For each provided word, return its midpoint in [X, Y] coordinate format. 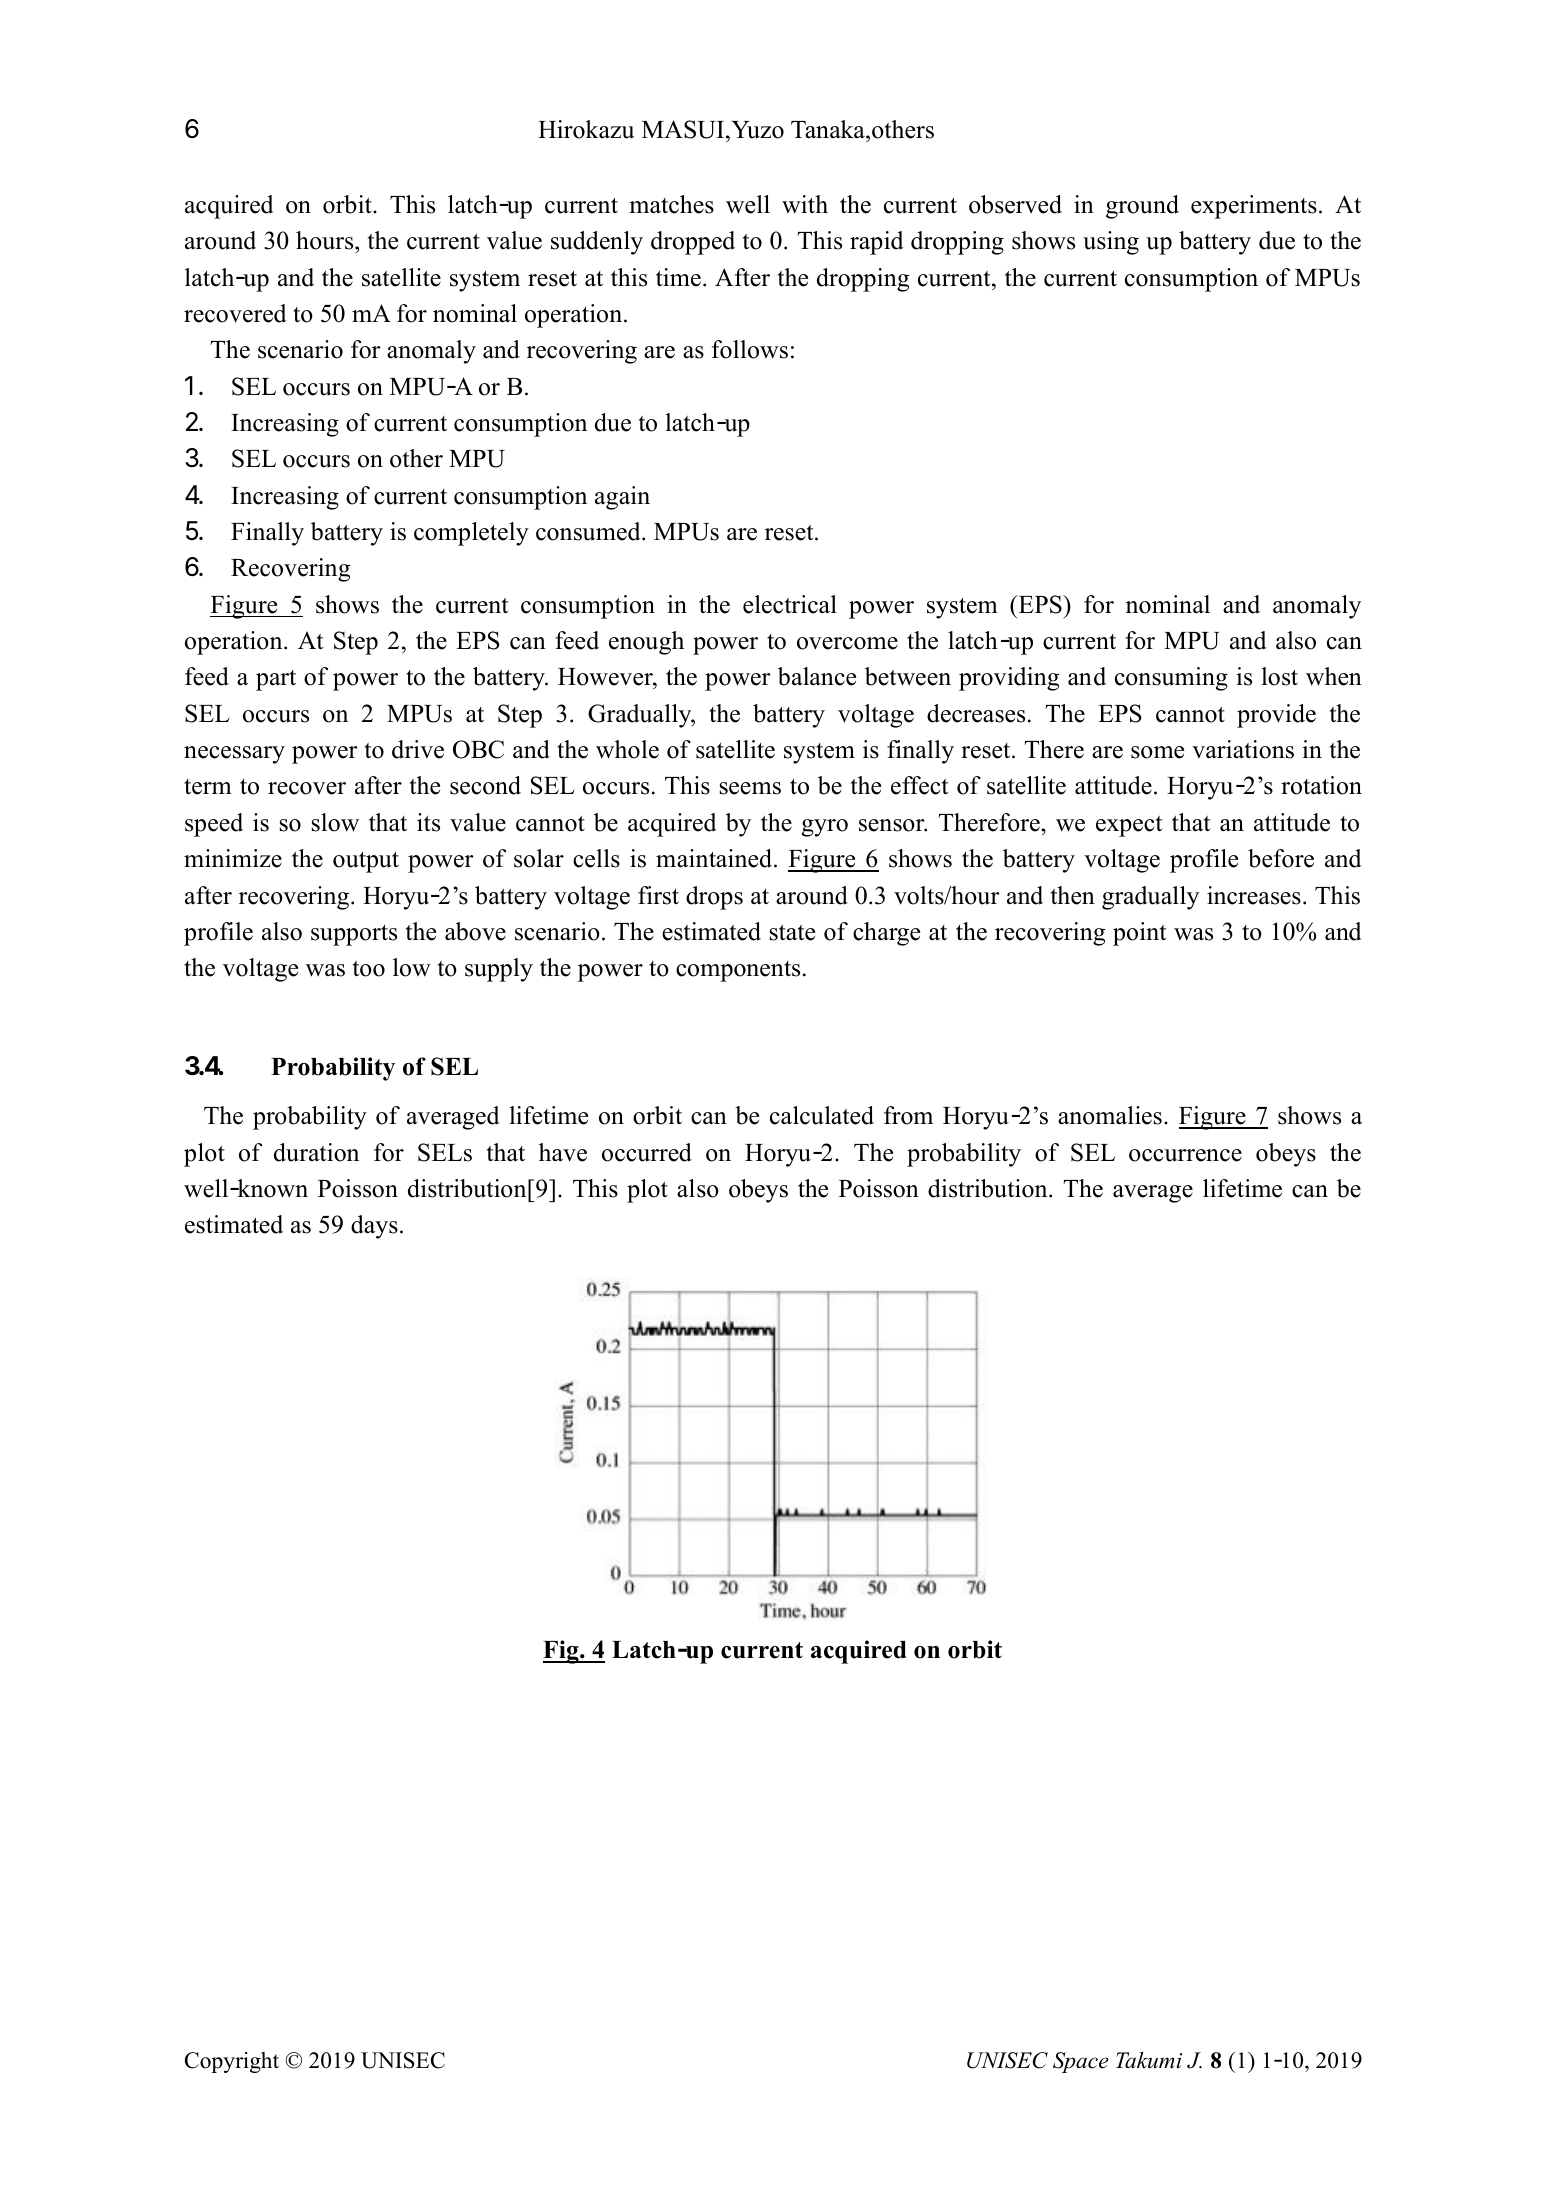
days [374, 1227]
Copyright [232, 2062]
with [805, 204]
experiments [1254, 207]
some [1157, 752]
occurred [647, 1152]
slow [335, 822]
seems [750, 788]
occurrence [1185, 1155]
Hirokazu [586, 129]
